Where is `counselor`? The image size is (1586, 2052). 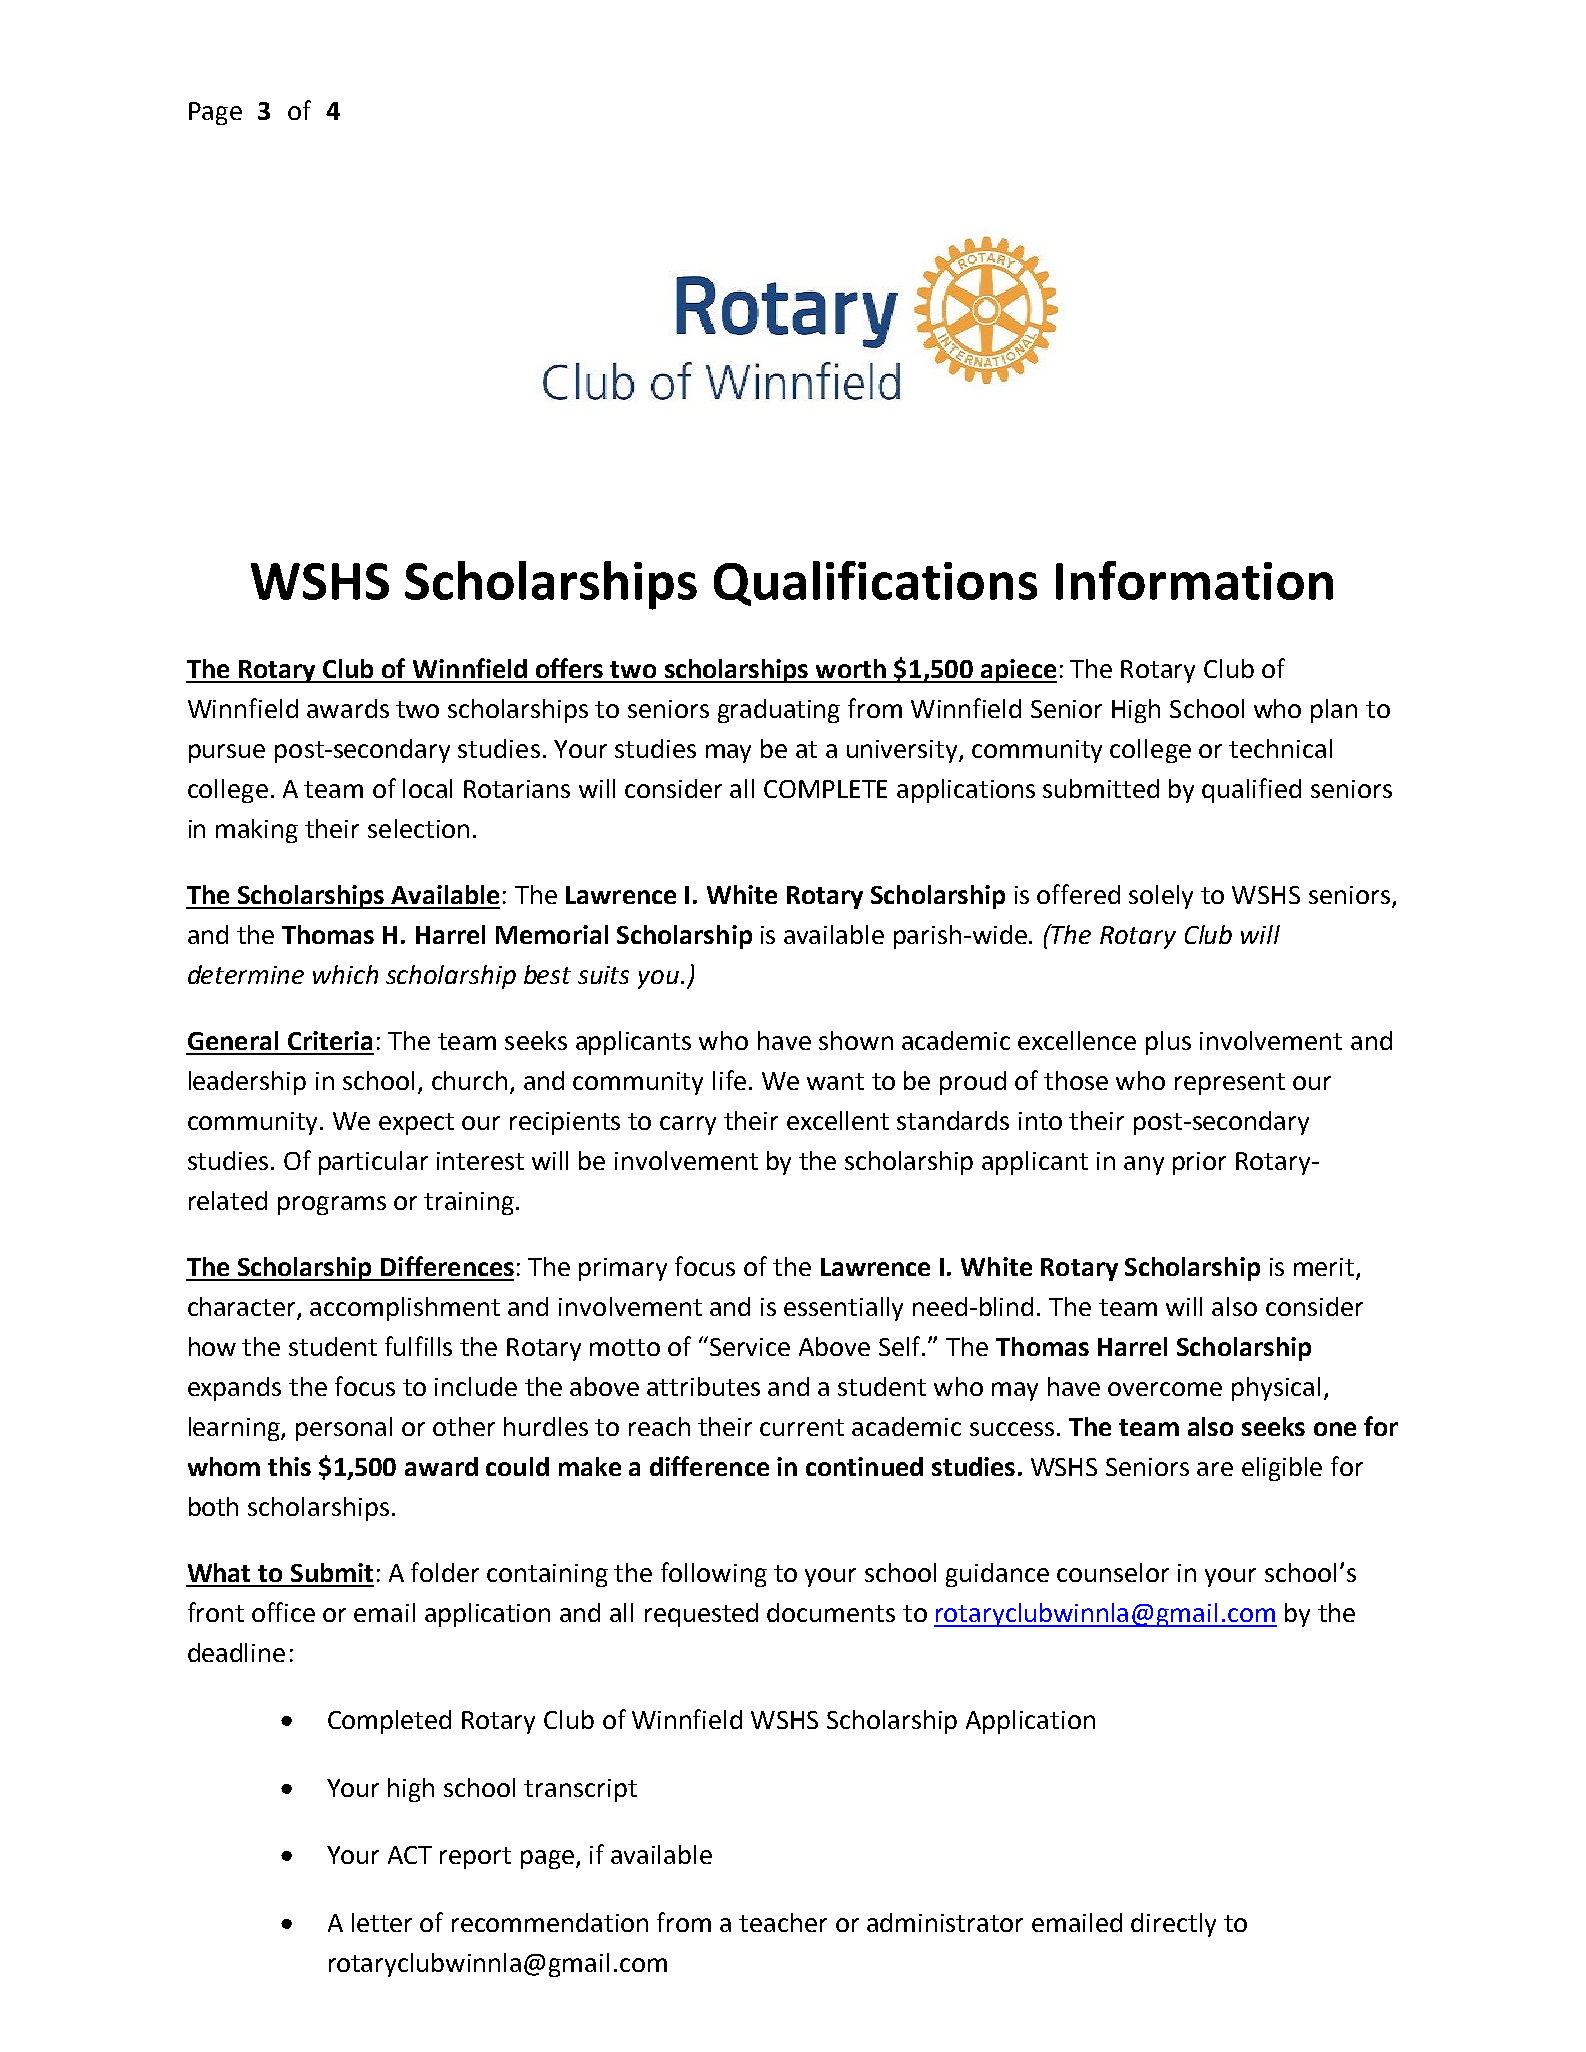
counselor is located at coordinates (1113, 1572).
